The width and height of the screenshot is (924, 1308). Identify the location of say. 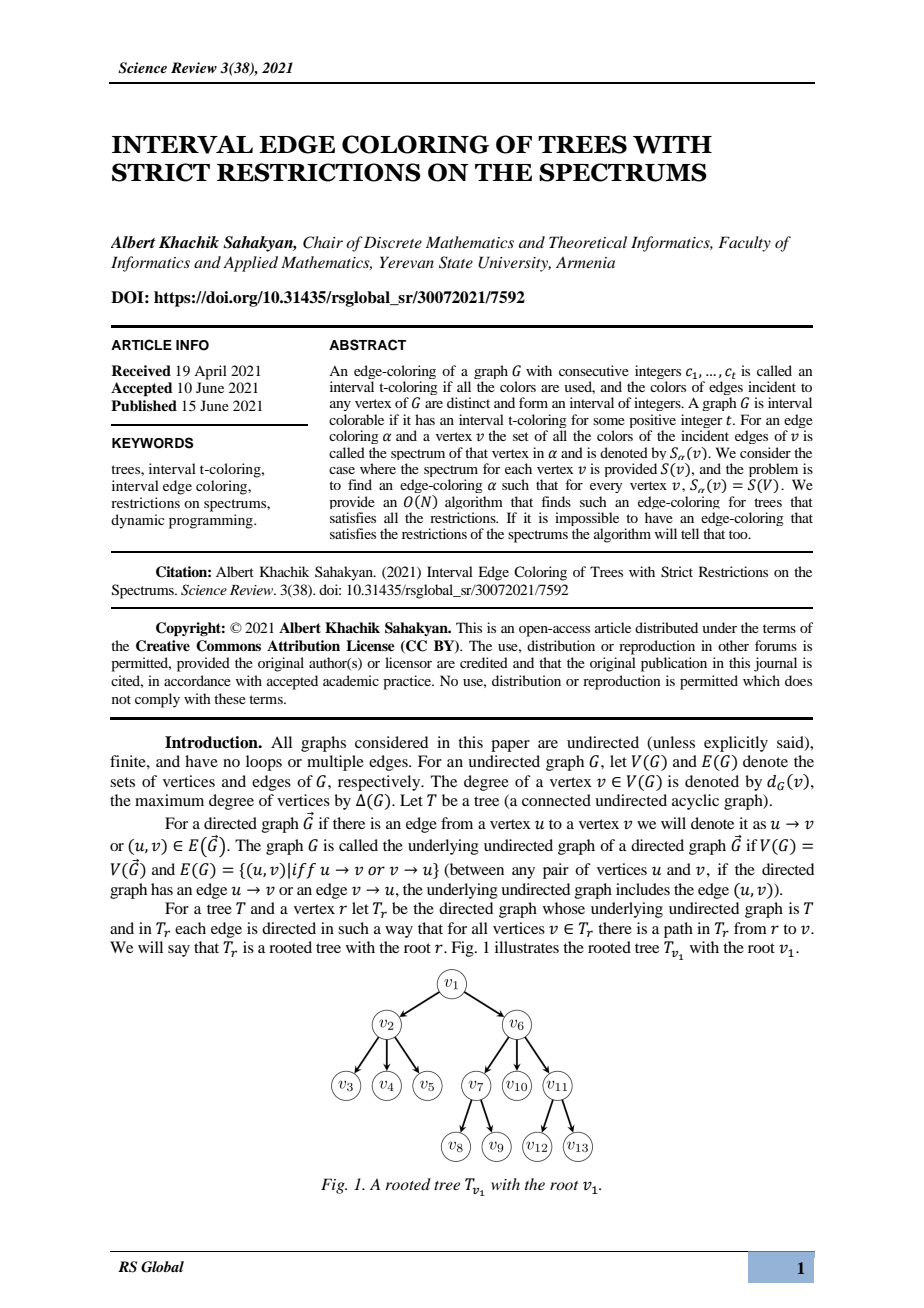
(179, 951).
